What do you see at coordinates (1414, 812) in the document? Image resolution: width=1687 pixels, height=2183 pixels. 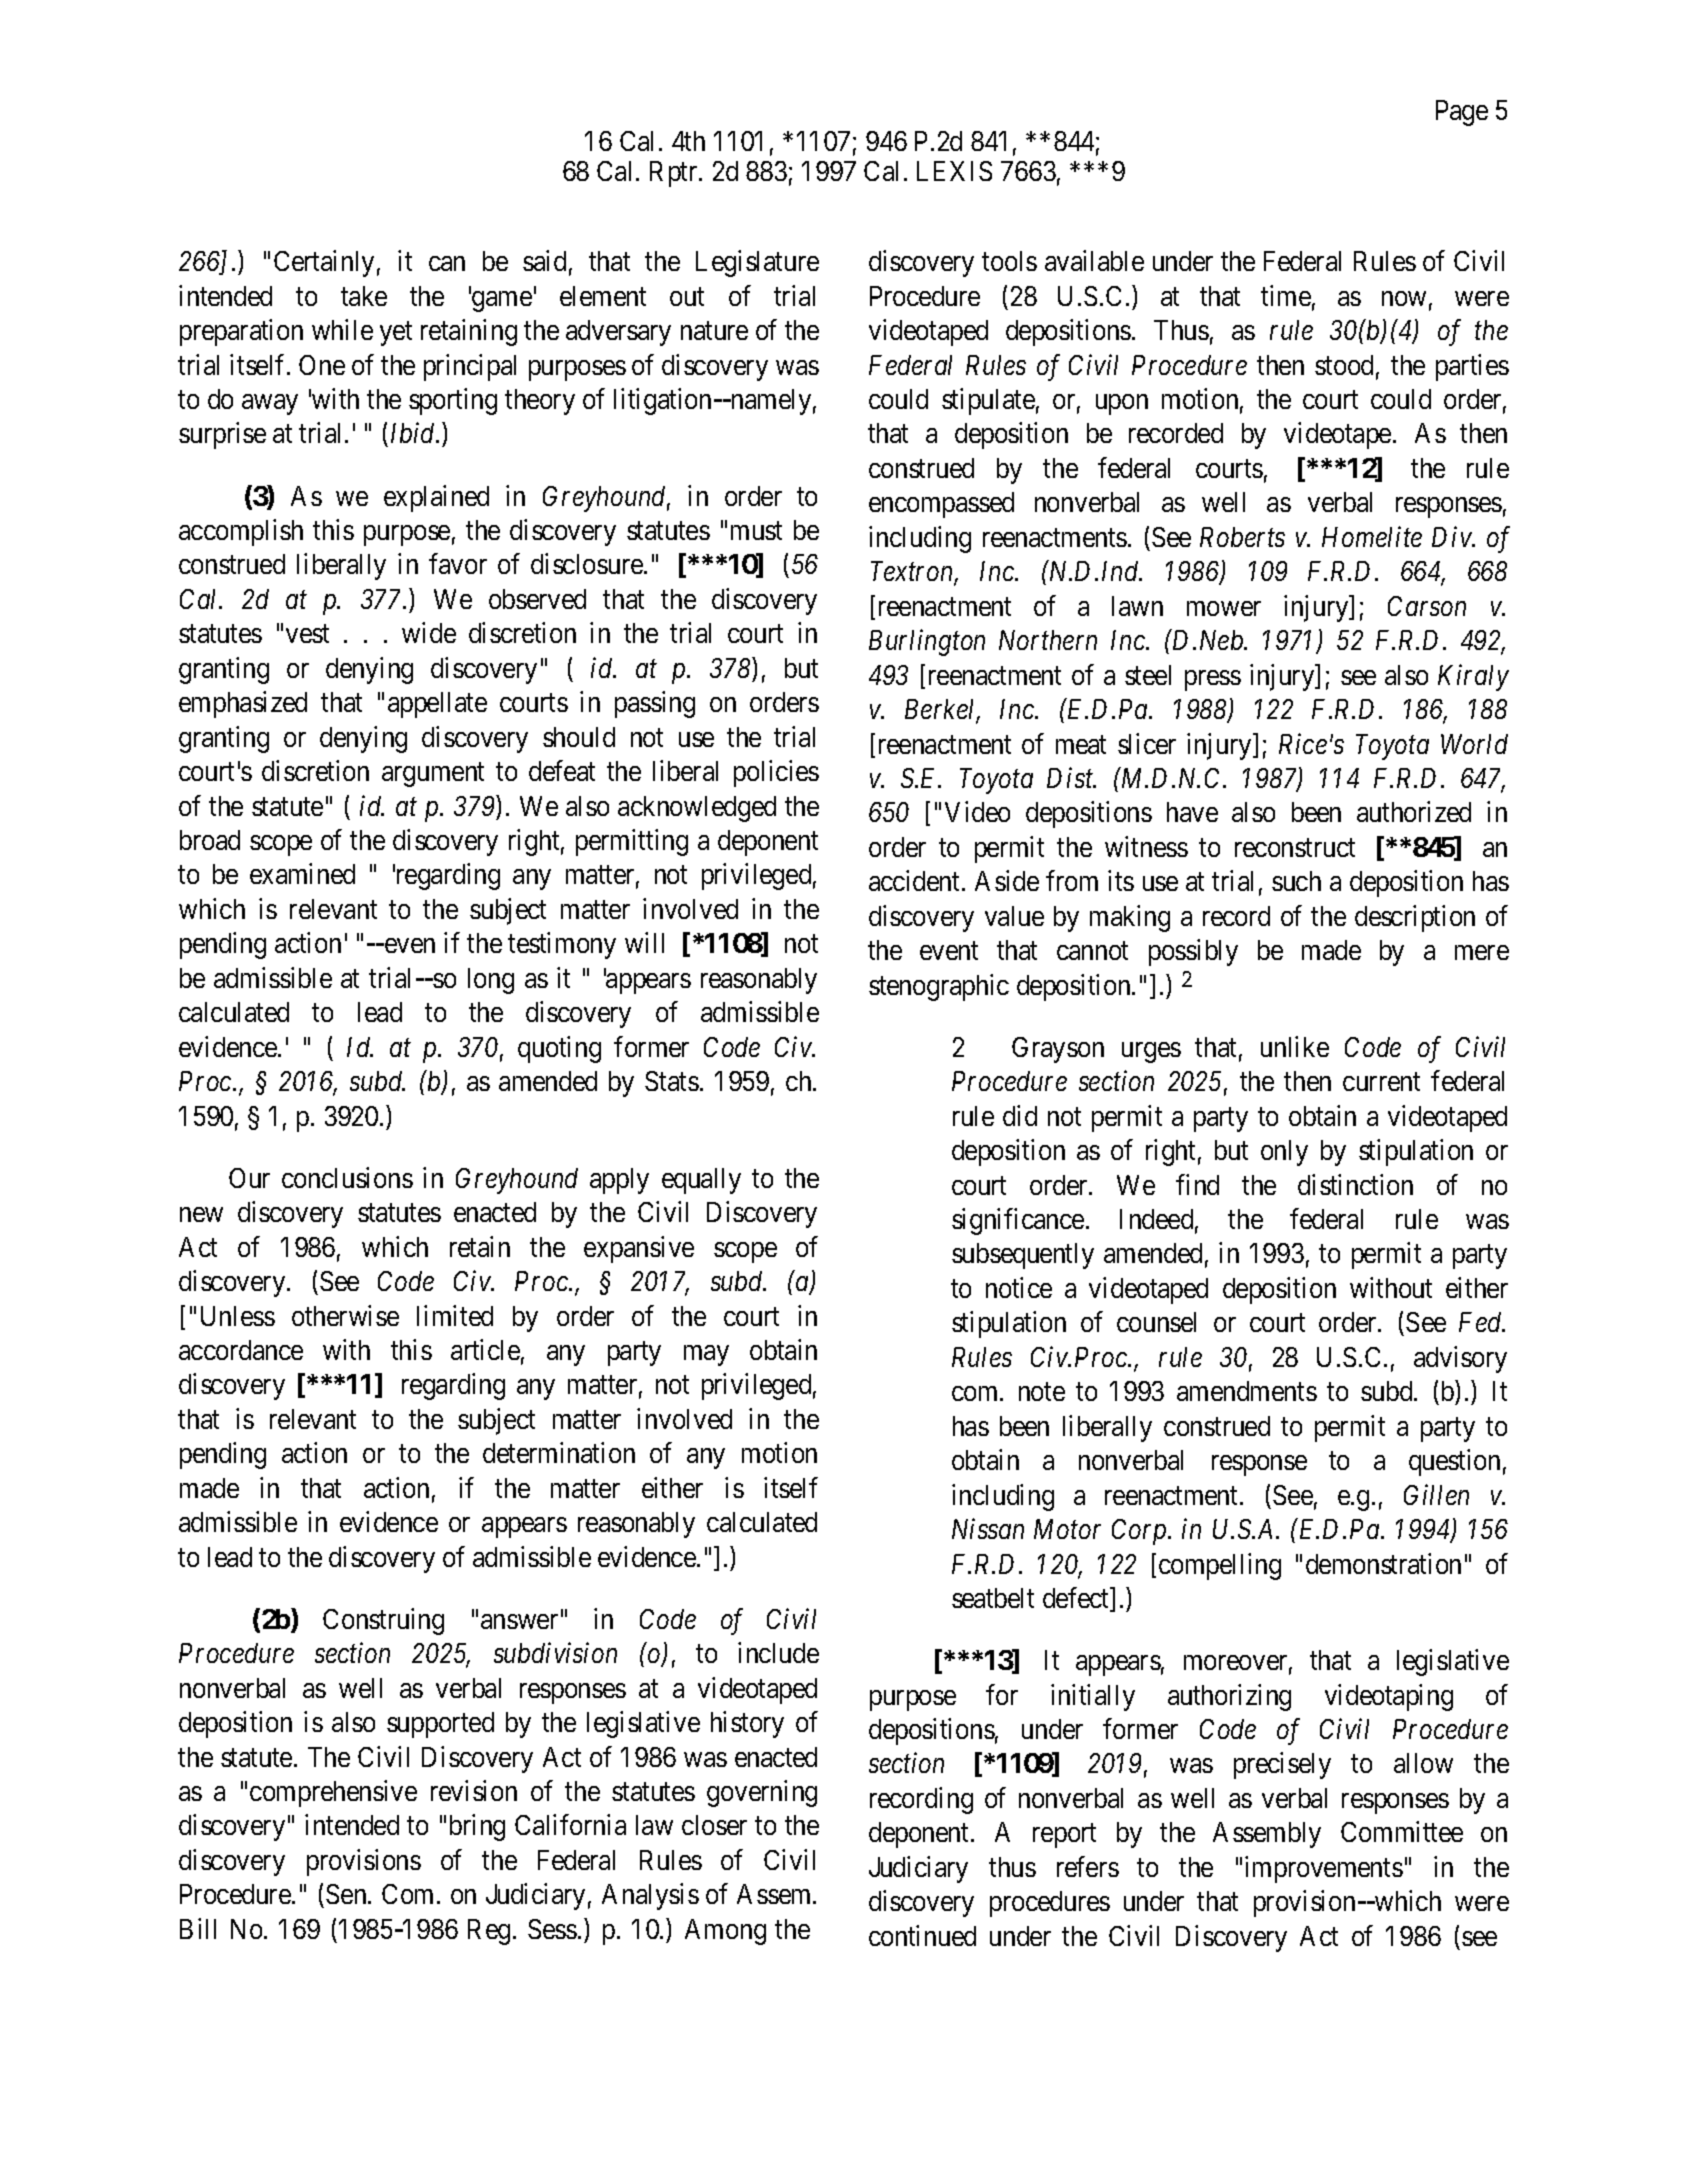 I see `authorized` at bounding box center [1414, 812].
